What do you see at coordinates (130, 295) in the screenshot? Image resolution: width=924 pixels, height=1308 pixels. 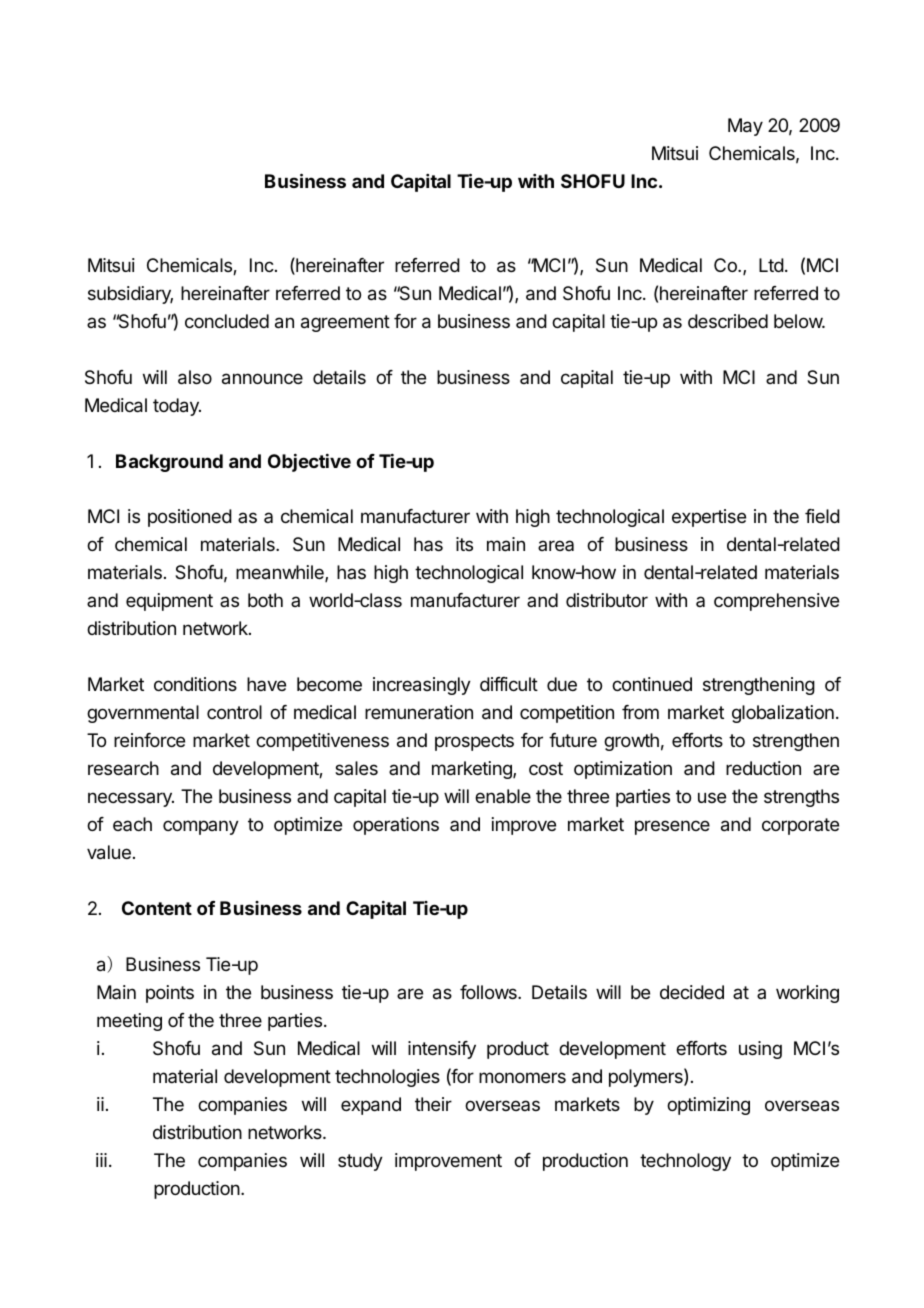 I see `subsidiary` at bounding box center [130, 295].
